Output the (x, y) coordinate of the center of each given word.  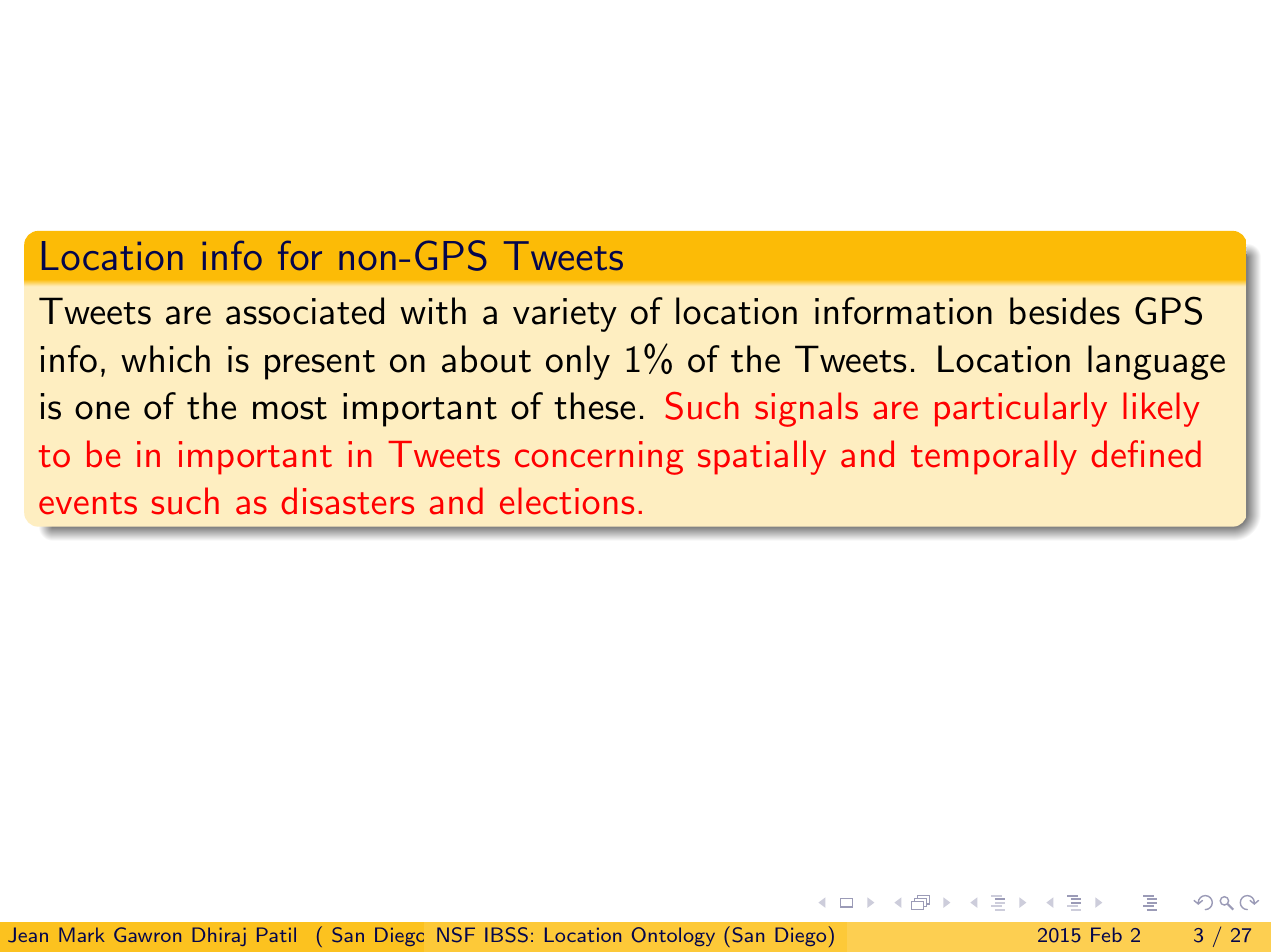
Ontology (673, 936)
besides (1065, 311)
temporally (994, 457)
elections (567, 501)
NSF (456, 935)
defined (1146, 454)
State (456, 935)
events (88, 503)
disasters (347, 501)
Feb (1106, 934)
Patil (276, 934)
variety (565, 315)
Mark (81, 934)
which (165, 359)
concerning (599, 458)
